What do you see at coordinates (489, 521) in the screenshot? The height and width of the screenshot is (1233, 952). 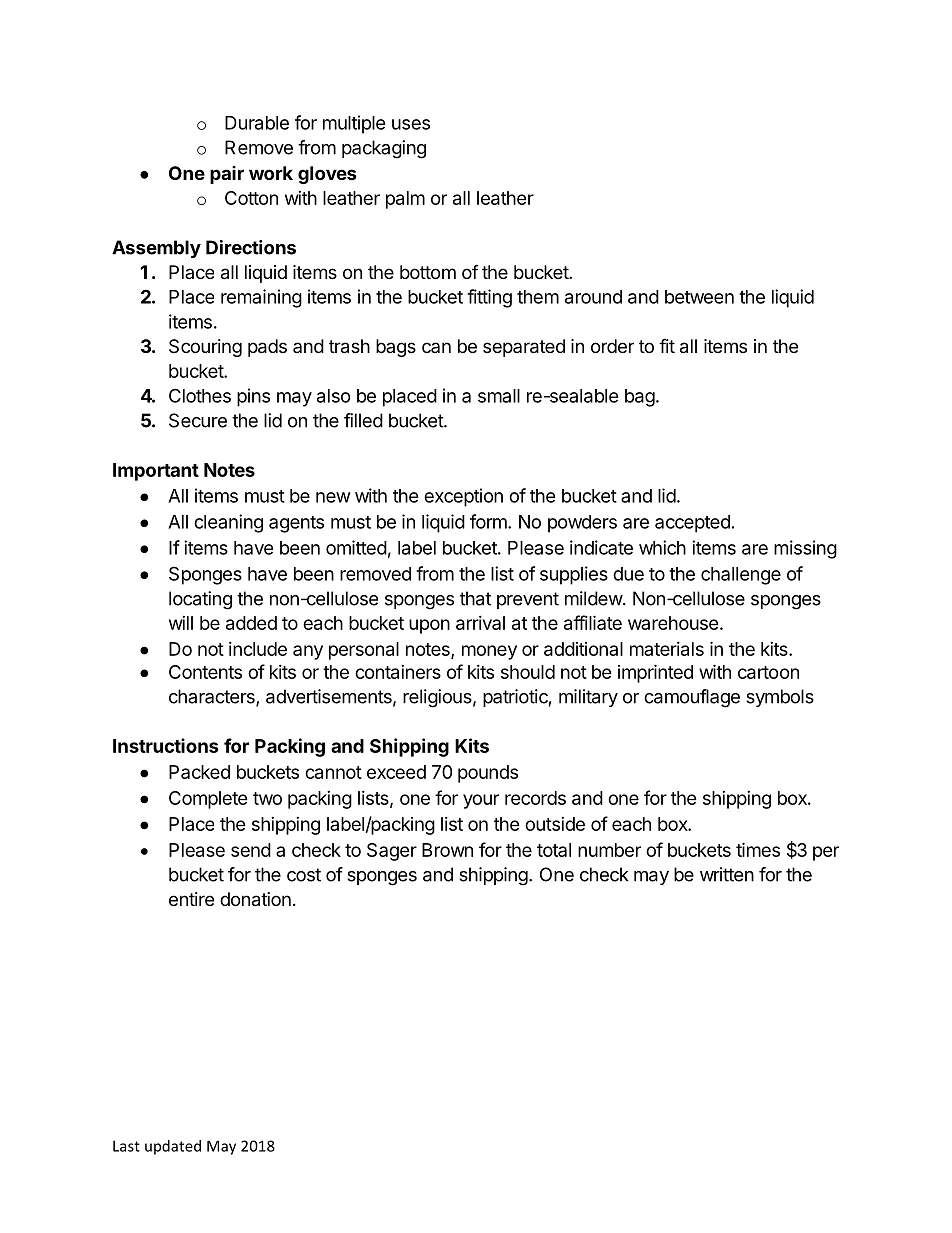 I see `form` at bounding box center [489, 521].
